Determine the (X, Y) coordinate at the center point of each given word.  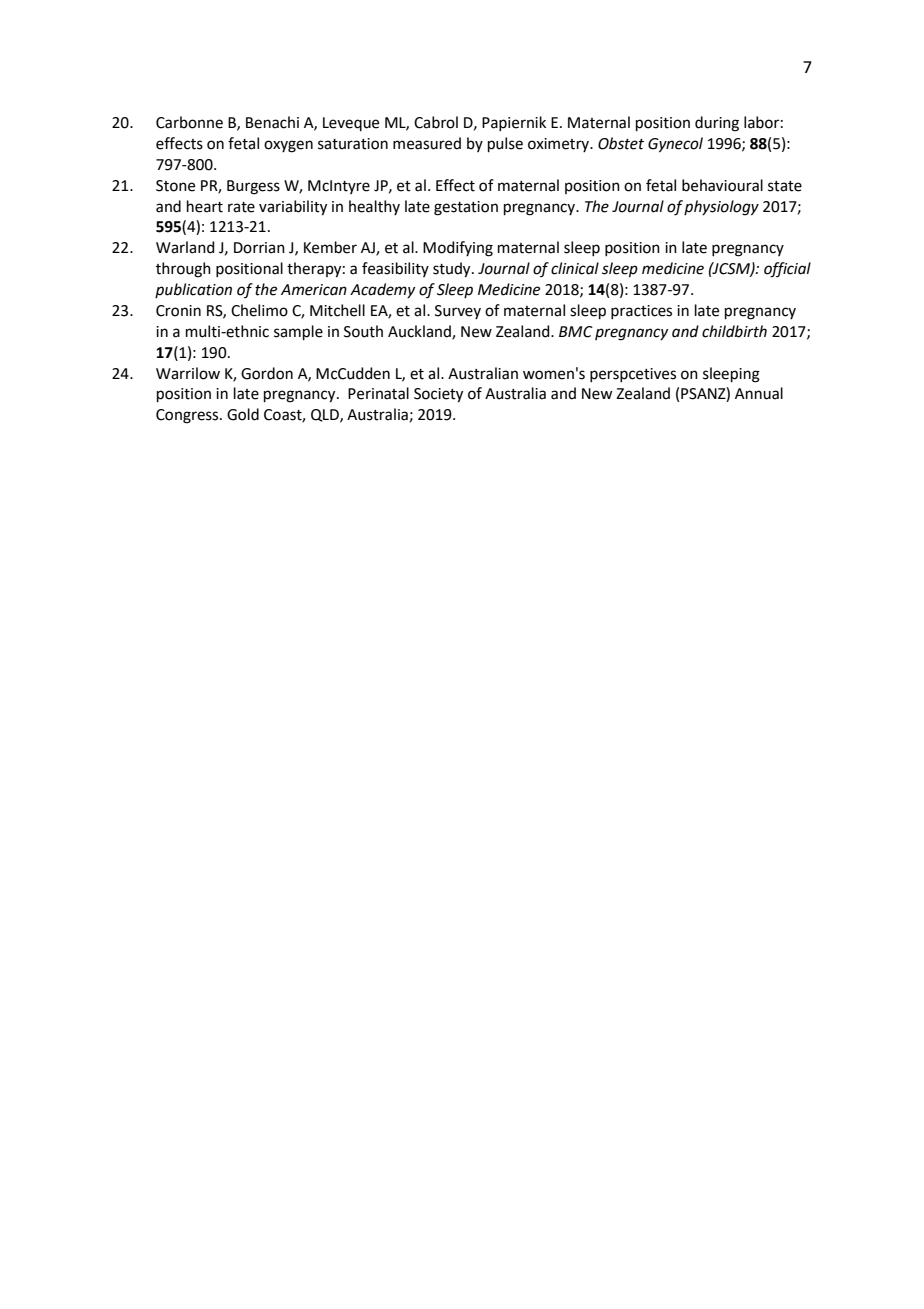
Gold (243, 414)
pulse (505, 144)
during (717, 124)
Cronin (178, 311)
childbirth (734, 331)
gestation (466, 208)
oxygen (288, 146)
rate (241, 207)
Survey (458, 312)
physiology (721, 208)
